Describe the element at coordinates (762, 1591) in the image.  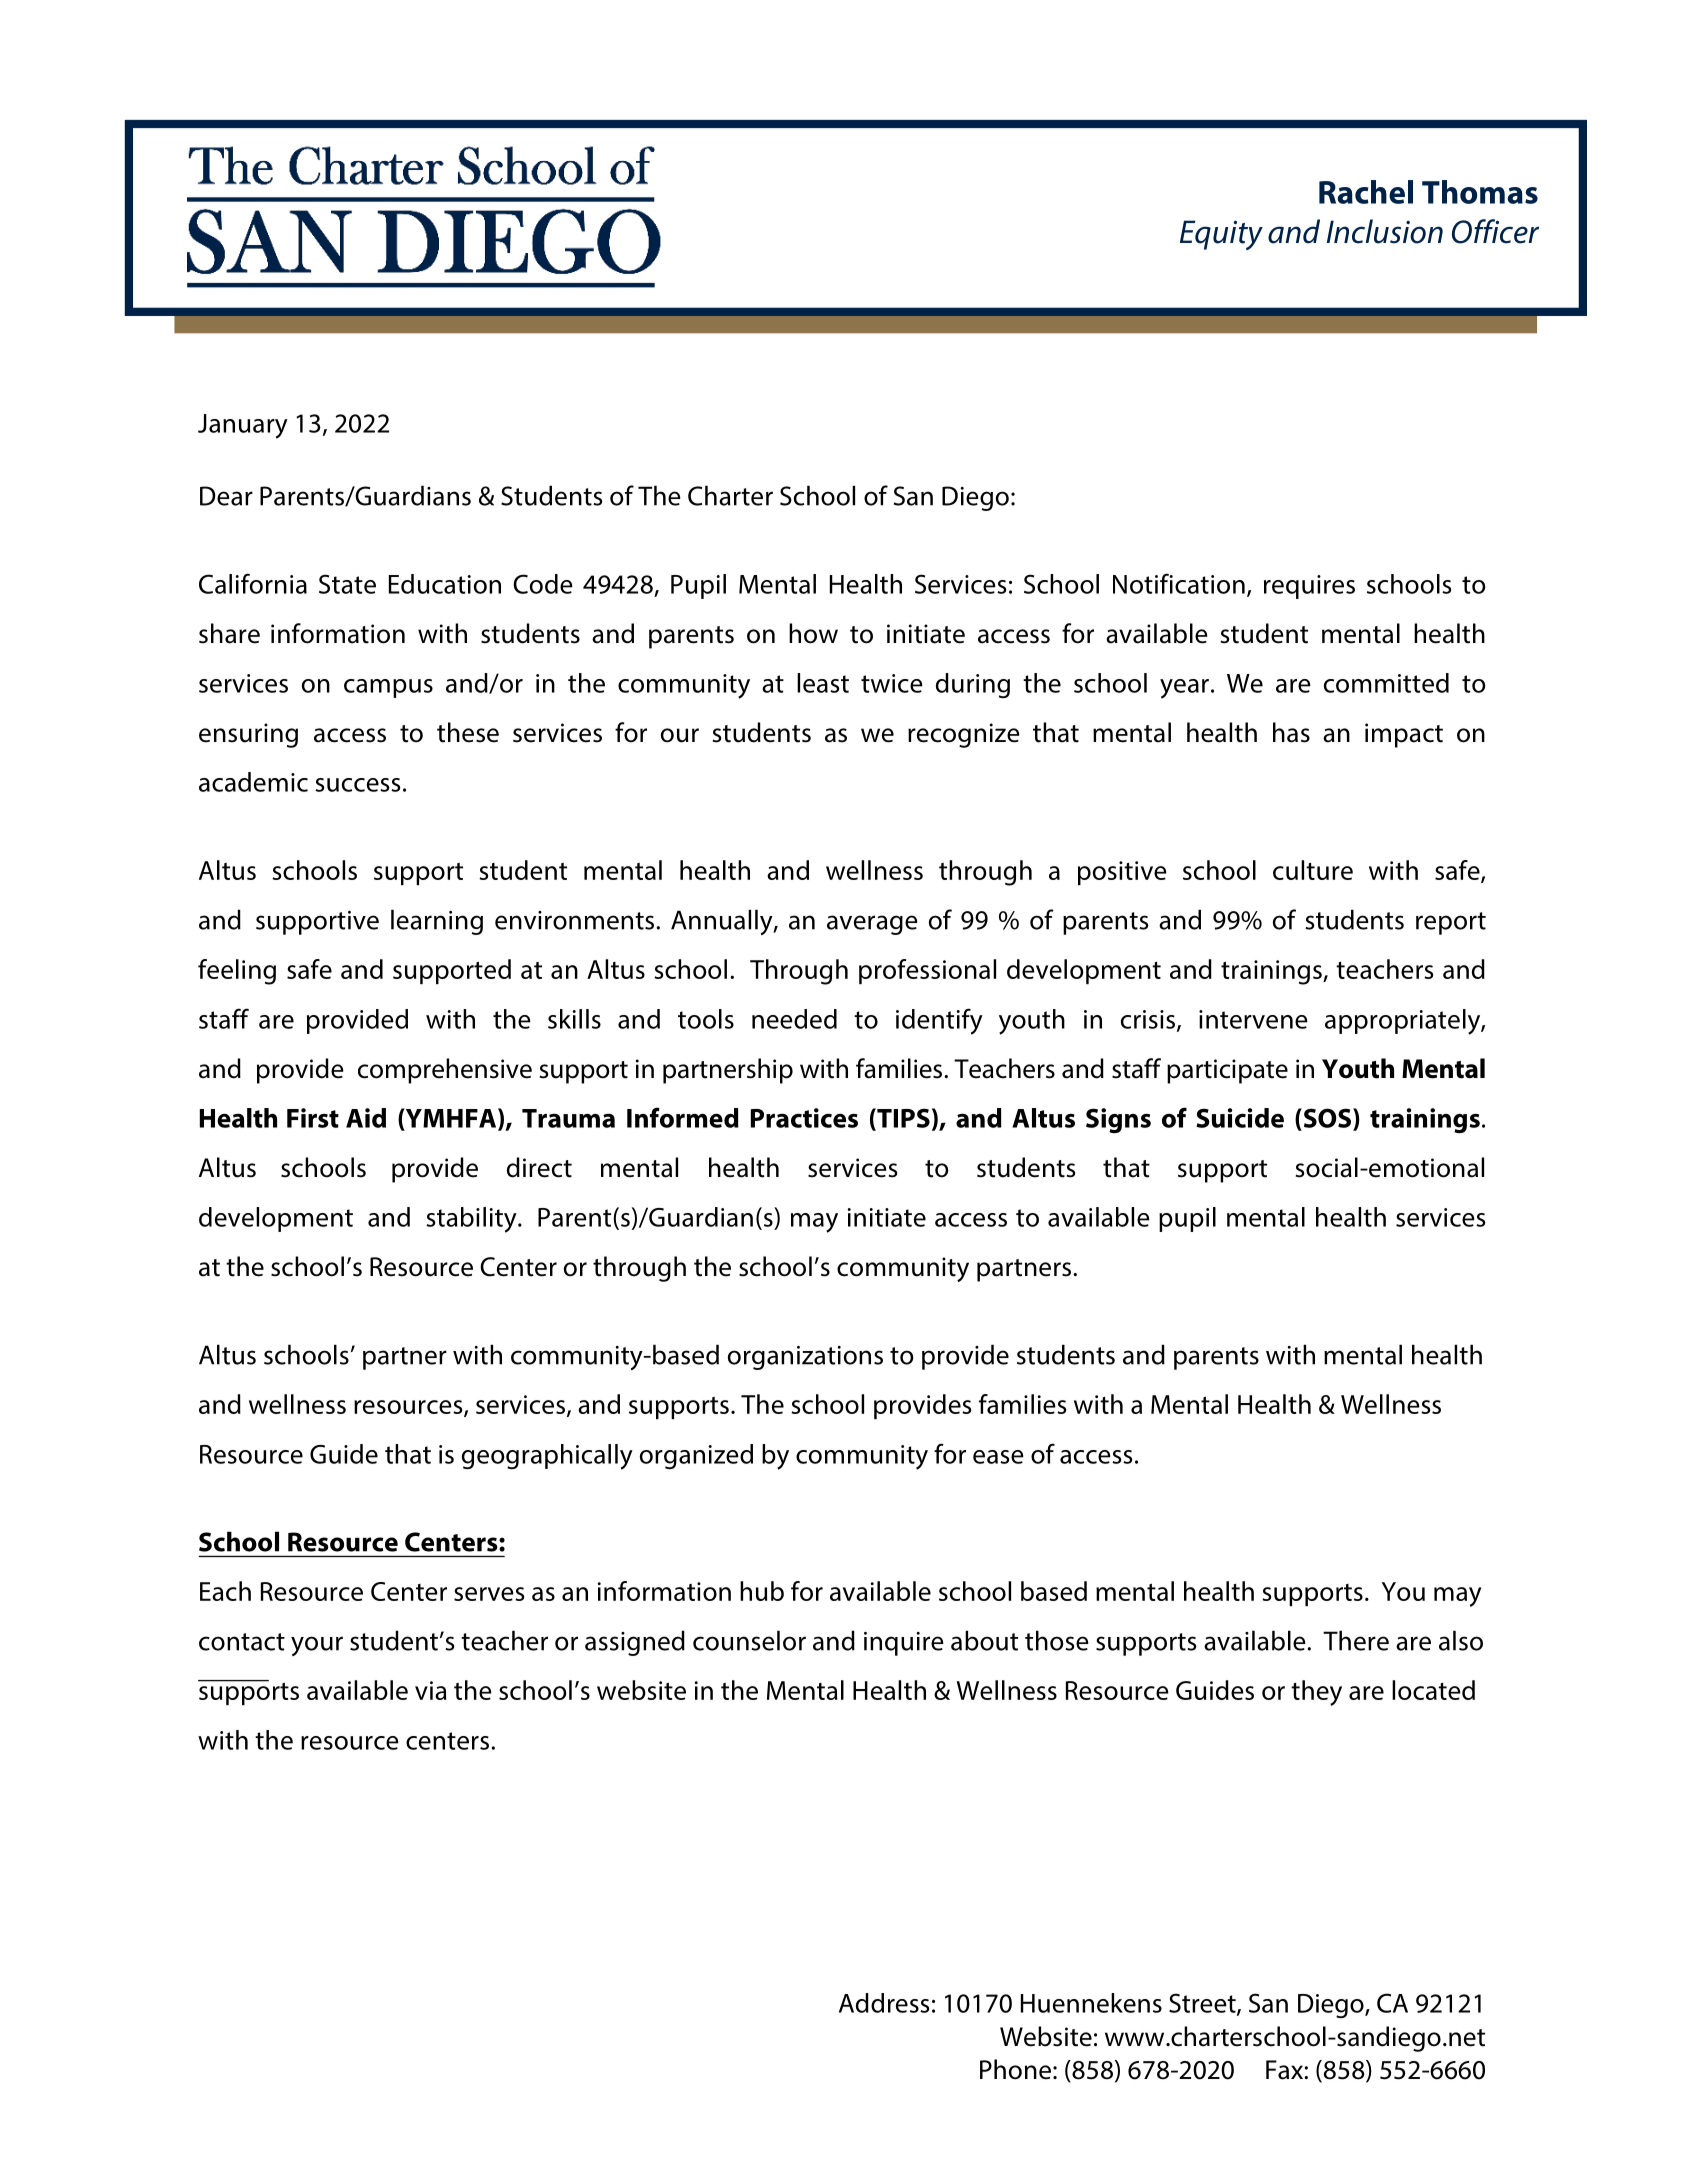
I see `hub` at that location.
